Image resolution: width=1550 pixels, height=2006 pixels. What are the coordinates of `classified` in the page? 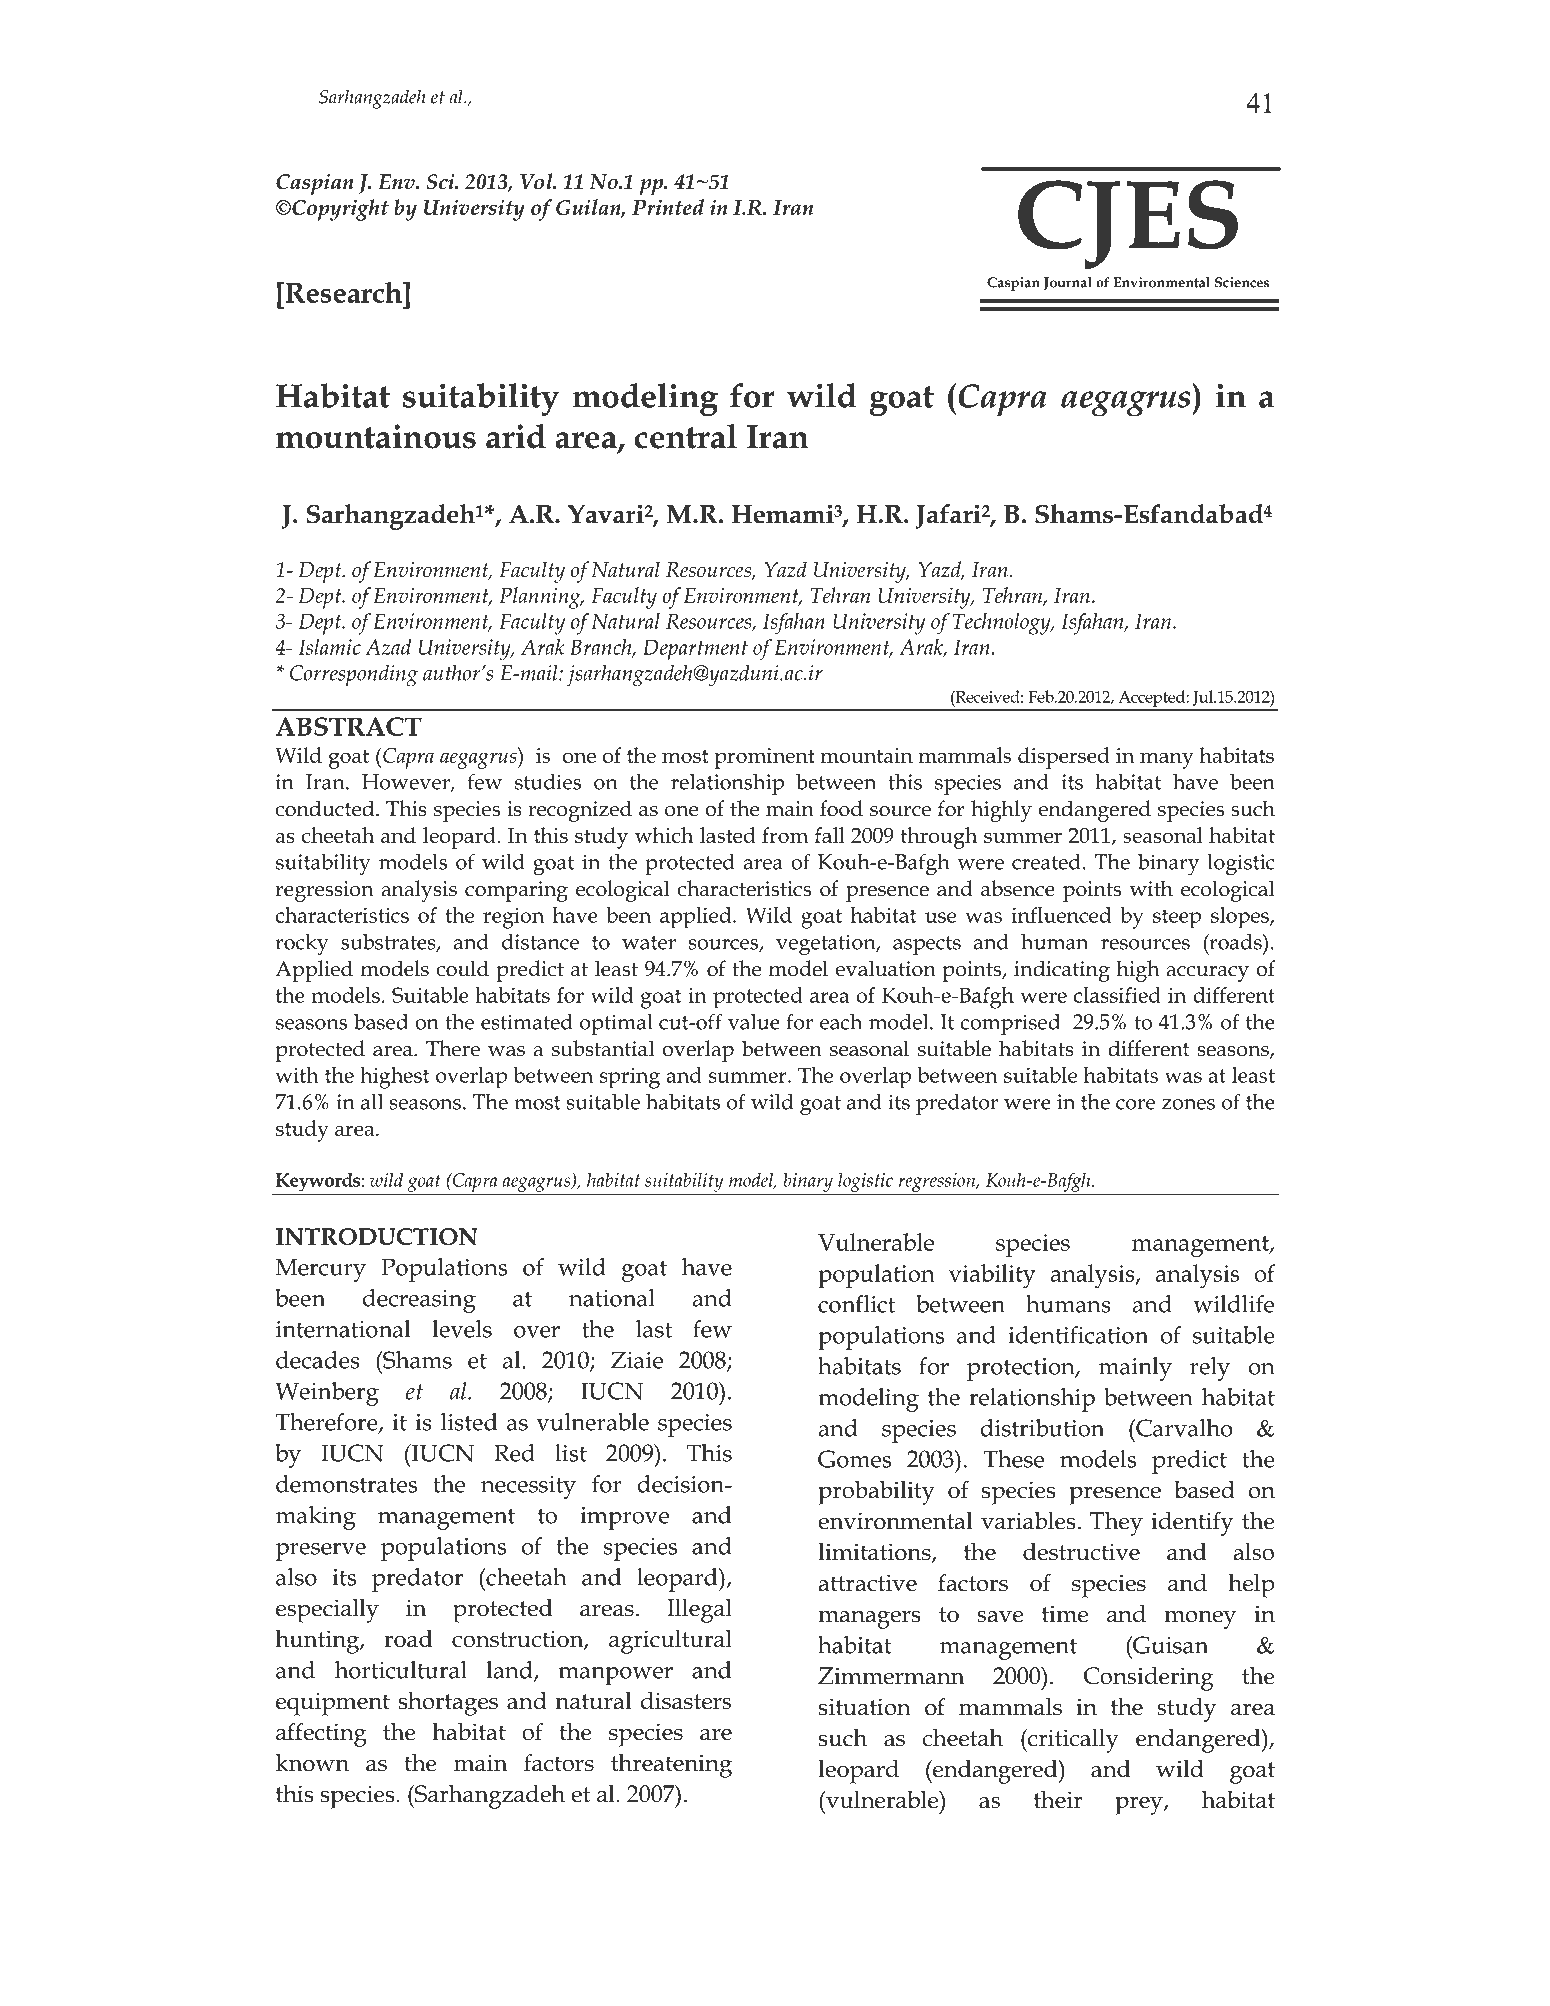 It's located at (1117, 995).
